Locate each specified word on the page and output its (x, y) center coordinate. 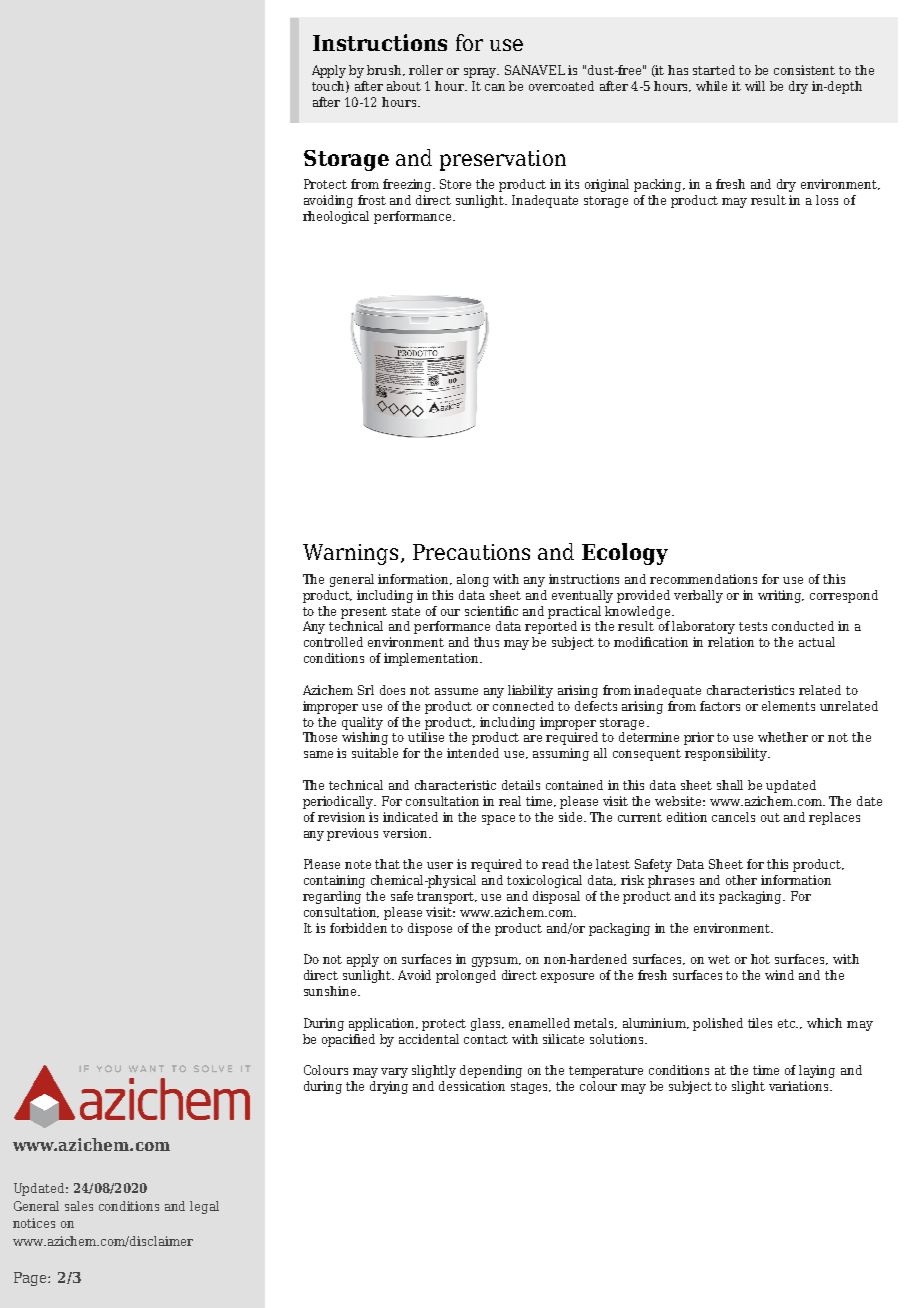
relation (731, 642)
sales (79, 1206)
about (404, 86)
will (755, 86)
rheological (336, 217)
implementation (432, 659)
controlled (333, 642)
